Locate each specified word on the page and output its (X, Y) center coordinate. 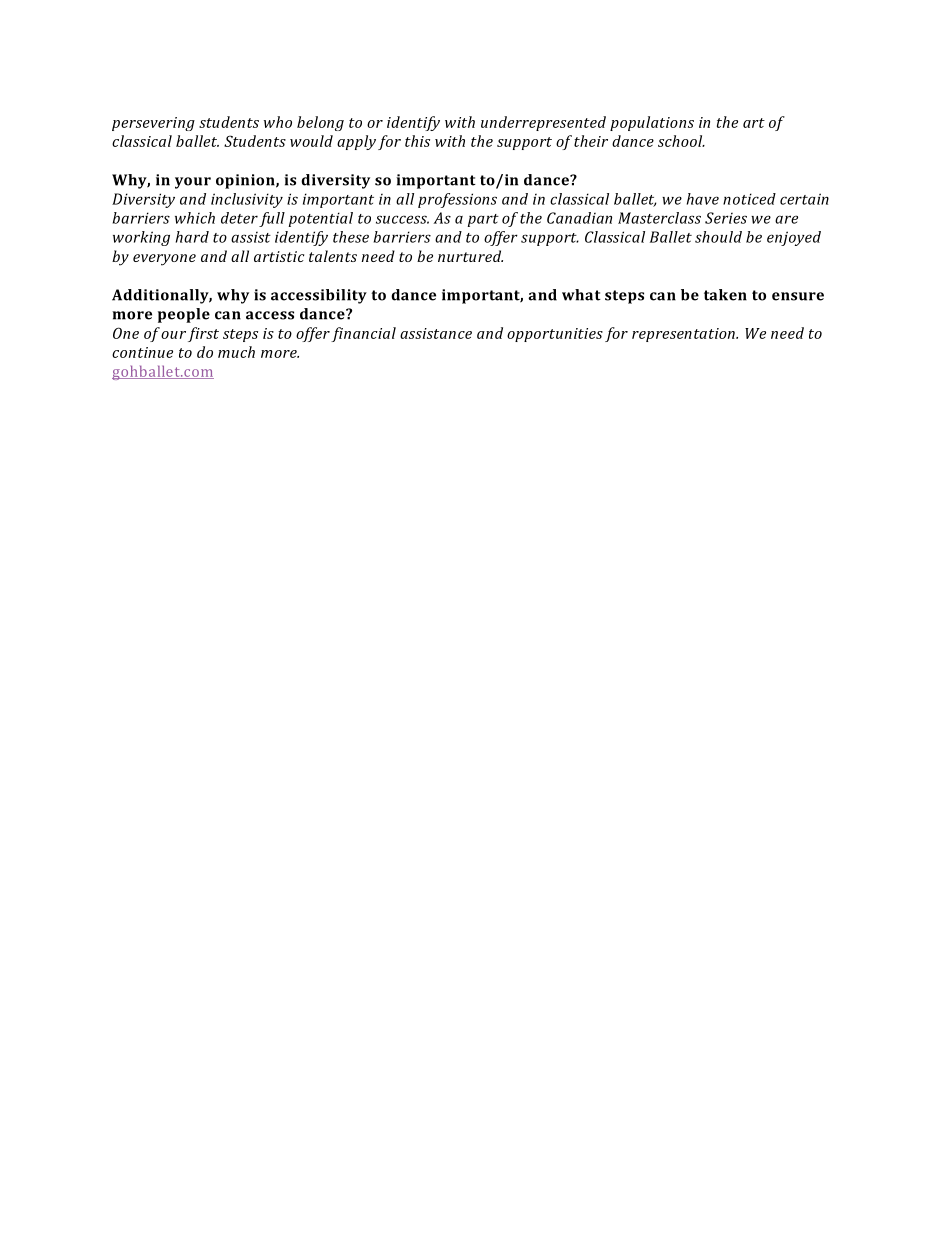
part (483, 220)
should (718, 237)
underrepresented (543, 123)
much (236, 352)
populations (652, 123)
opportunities (555, 335)
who (278, 122)
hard (192, 237)
